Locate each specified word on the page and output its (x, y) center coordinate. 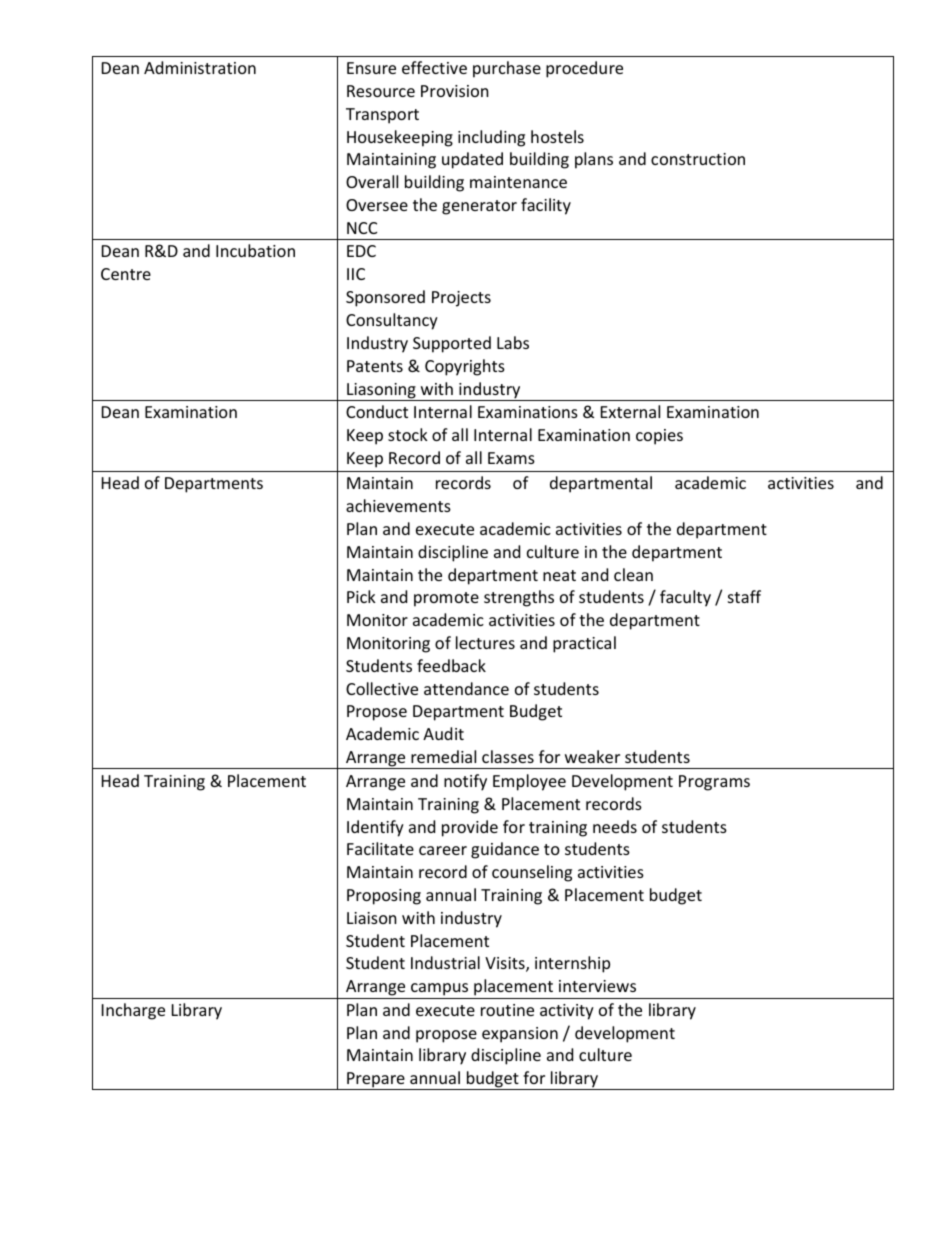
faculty (685, 598)
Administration (200, 67)
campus (439, 989)
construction (698, 159)
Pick (361, 596)
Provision (455, 91)
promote (446, 599)
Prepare (376, 1081)
